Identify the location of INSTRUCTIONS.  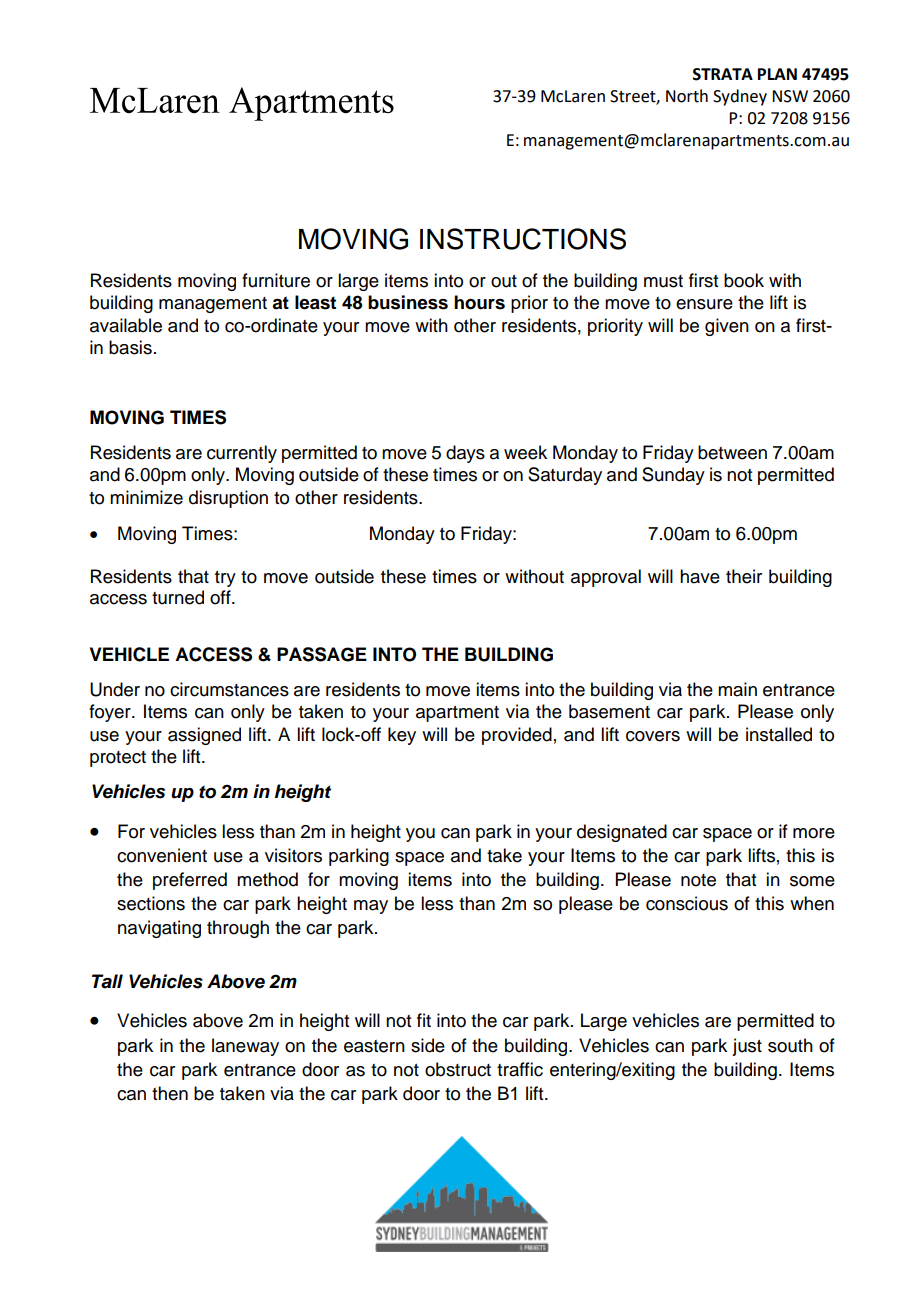
(523, 239).
